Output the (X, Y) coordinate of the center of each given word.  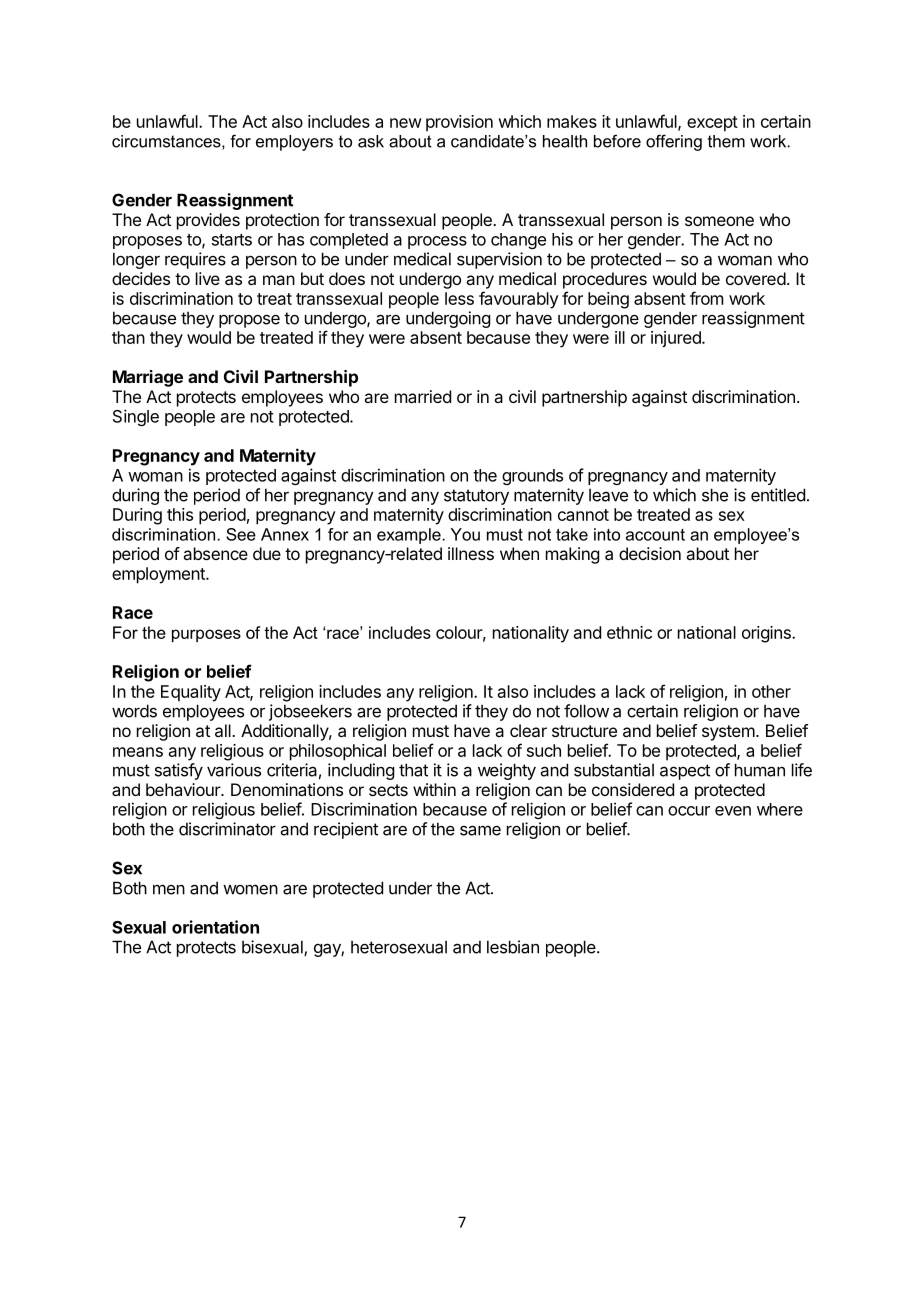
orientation (215, 927)
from (706, 298)
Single (136, 417)
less (459, 298)
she (715, 495)
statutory (476, 497)
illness (471, 553)
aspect (685, 772)
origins (767, 634)
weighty (507, 771)
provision (459, 123)
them (726, 141)
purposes (206, 635)
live (208, 278)
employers (294, 143)
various (234, 770)
